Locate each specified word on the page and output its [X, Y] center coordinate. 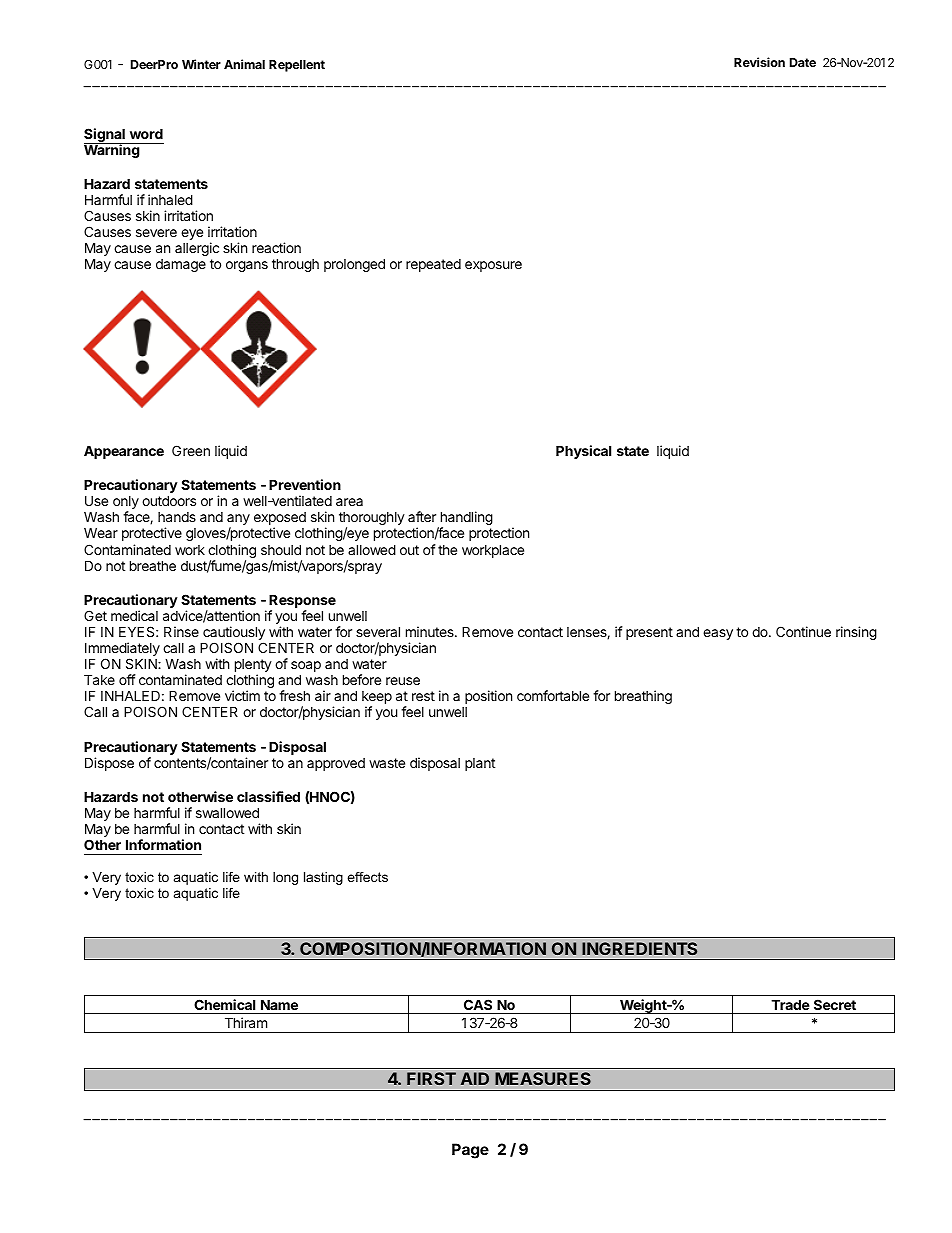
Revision [759, 62]
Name [279, 1005]
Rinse [181, 631]
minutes [431, 631]
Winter [201, 64]
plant [480, 764]
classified [268, 796]
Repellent [297, 66]
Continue [803, 631]
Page [470, 1151]
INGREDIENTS [639, 948]
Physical [583, 452]
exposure [493, 266]
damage [181, 265]
